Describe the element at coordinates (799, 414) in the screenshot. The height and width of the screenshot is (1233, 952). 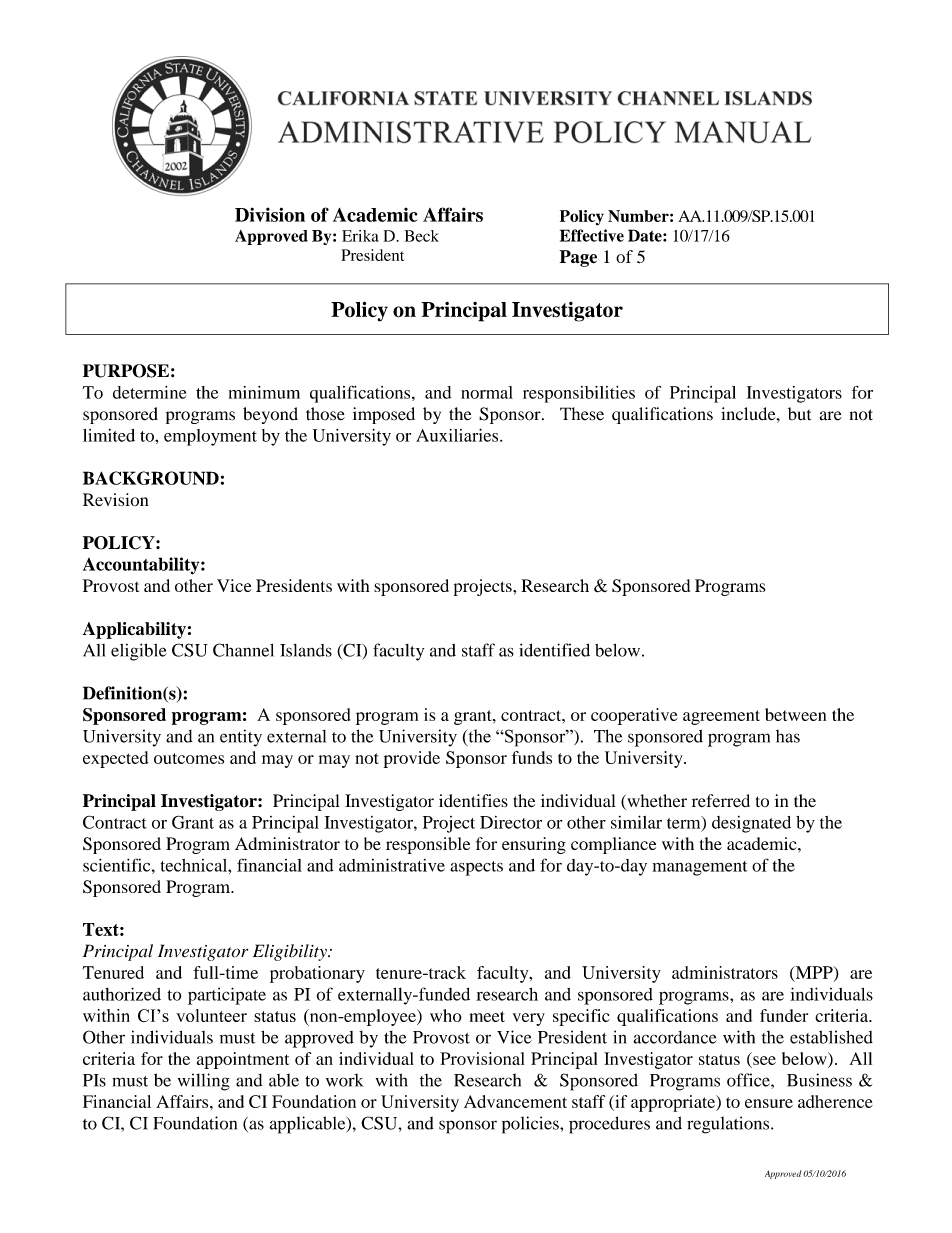
I see `but` at that location.
